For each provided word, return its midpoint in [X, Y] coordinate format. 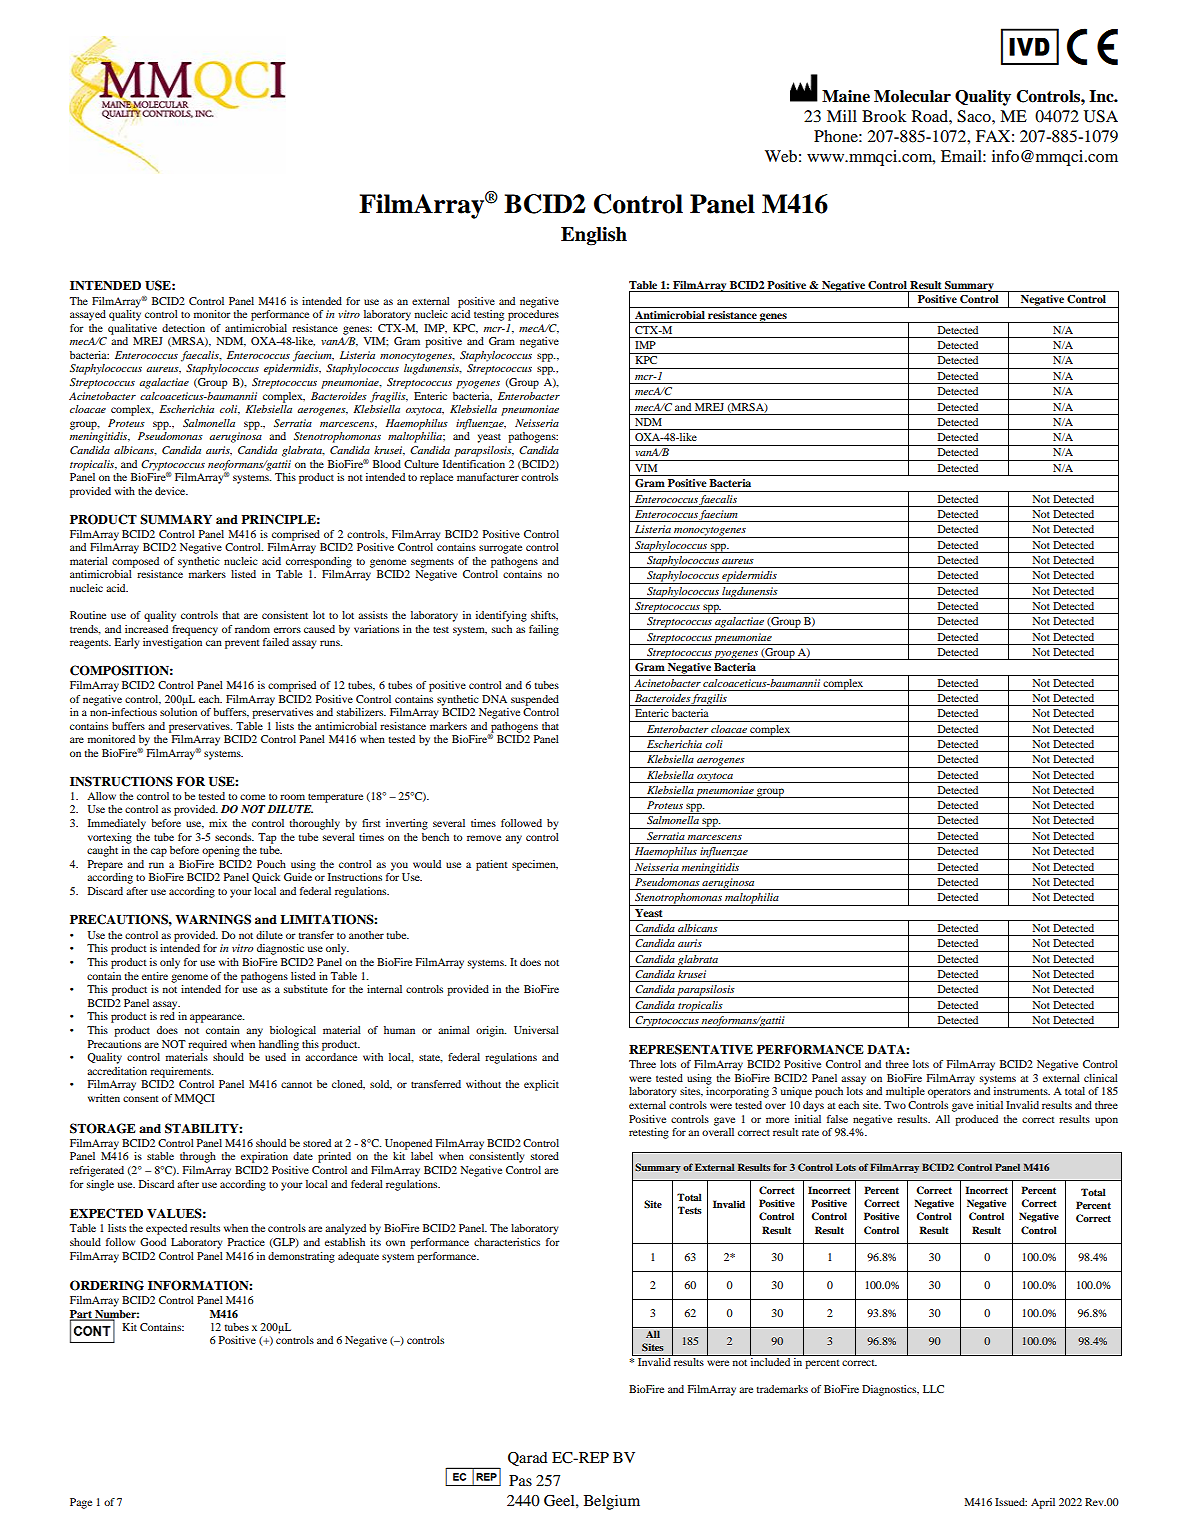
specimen [535, 865]
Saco [975, 116]
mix [218, 823]
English [594, 236]
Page [81, 1503]
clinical [1101, 1078]
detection [183, 328]
